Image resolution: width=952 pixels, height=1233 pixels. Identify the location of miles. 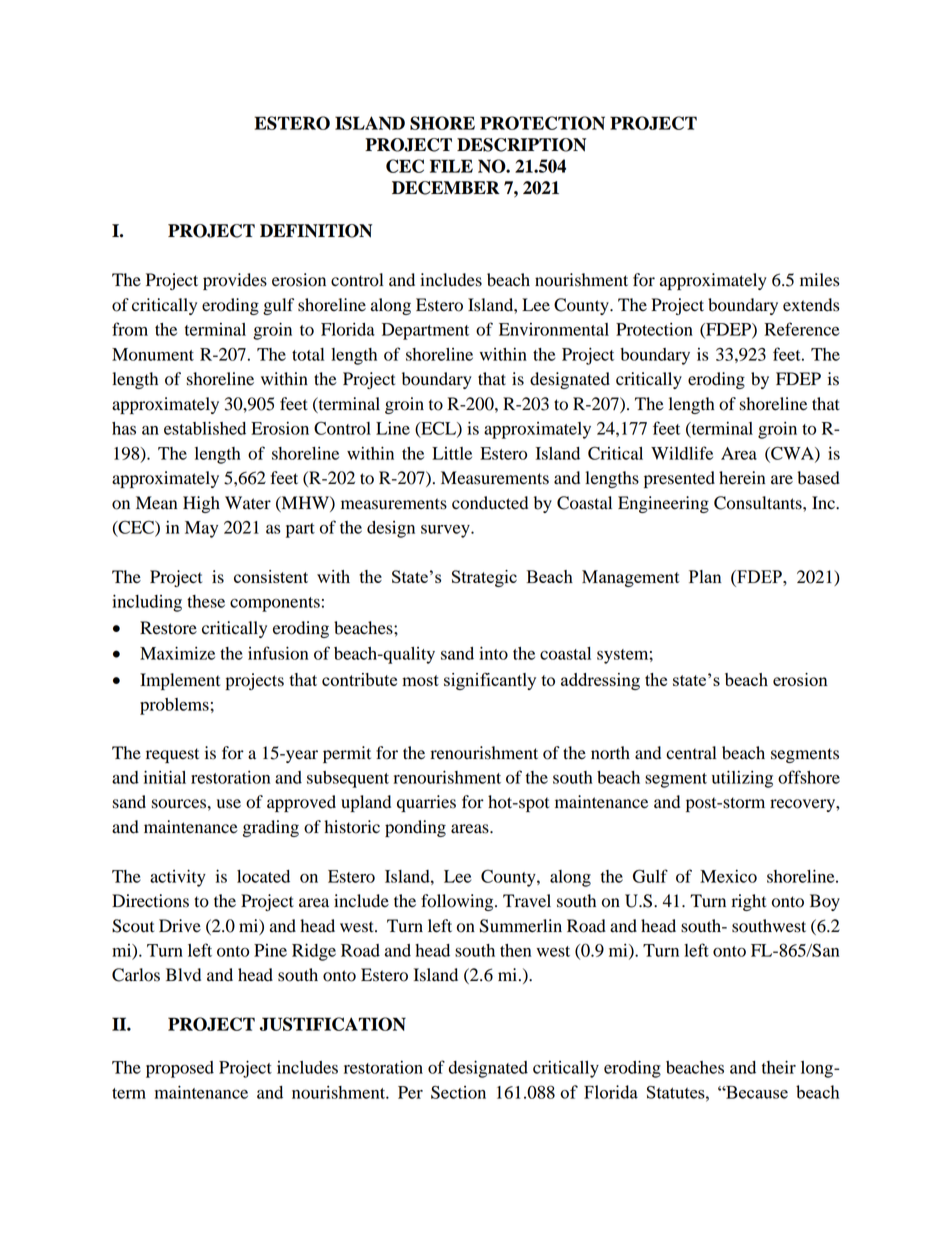
(819, 280).
